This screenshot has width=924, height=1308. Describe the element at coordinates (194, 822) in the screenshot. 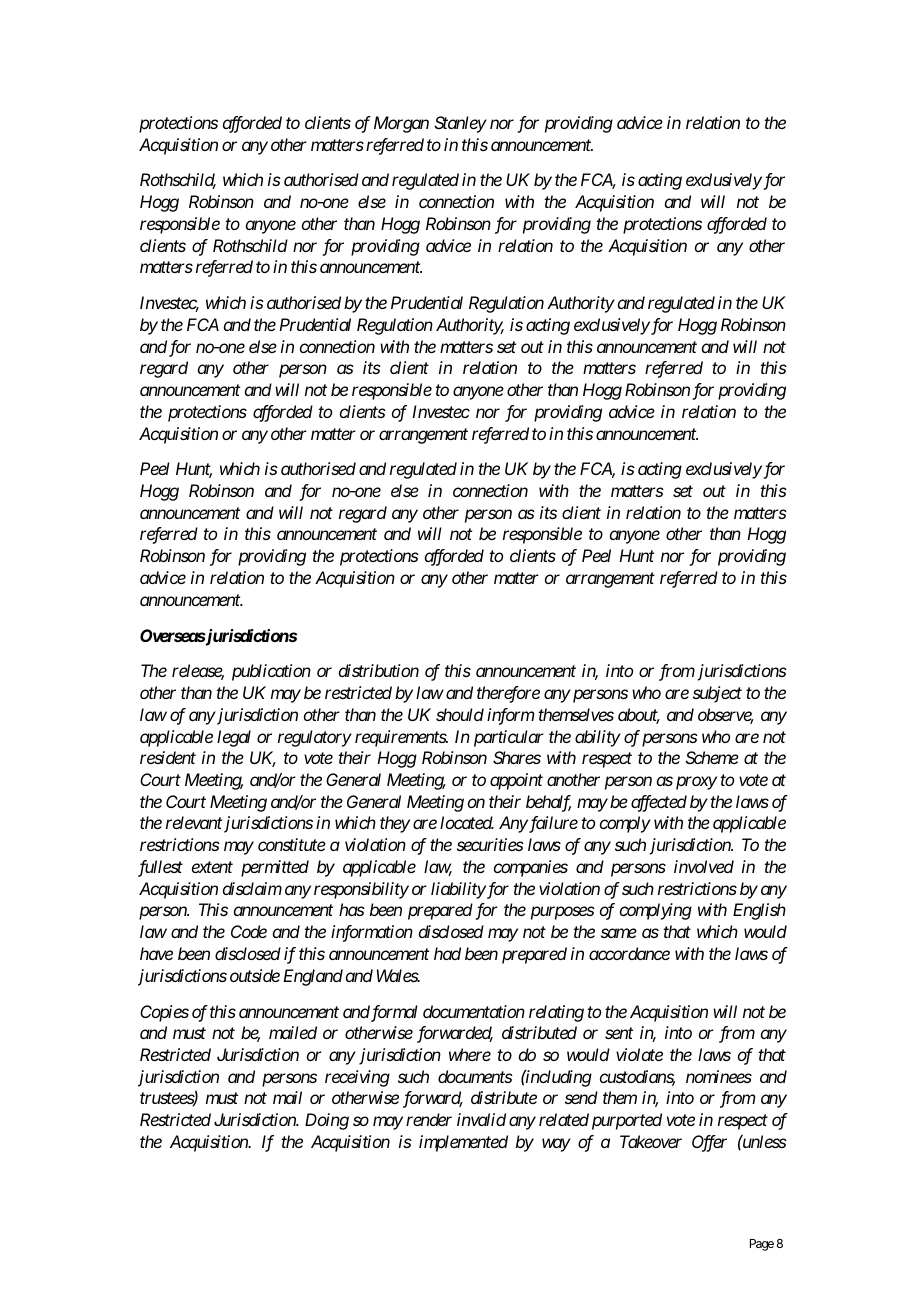

I see `relevant` at that location.
